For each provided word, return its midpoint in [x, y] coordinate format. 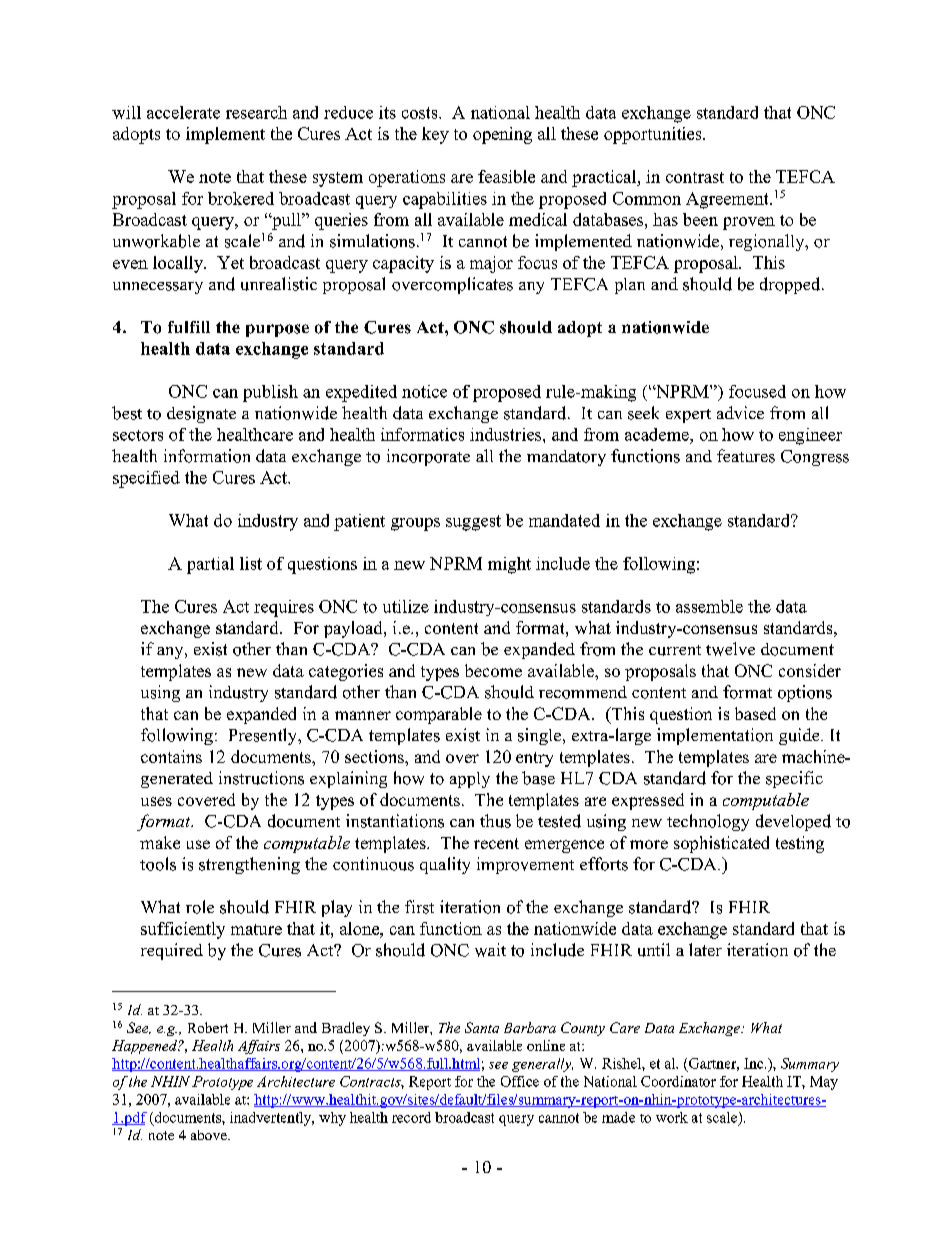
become [493, 670]
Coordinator [678, 1081]
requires [284, 608]
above [210, 1135]
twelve [730, 649]
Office [520, 1081]
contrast [695, 177]
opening [502, 135]
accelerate [183, 112]
